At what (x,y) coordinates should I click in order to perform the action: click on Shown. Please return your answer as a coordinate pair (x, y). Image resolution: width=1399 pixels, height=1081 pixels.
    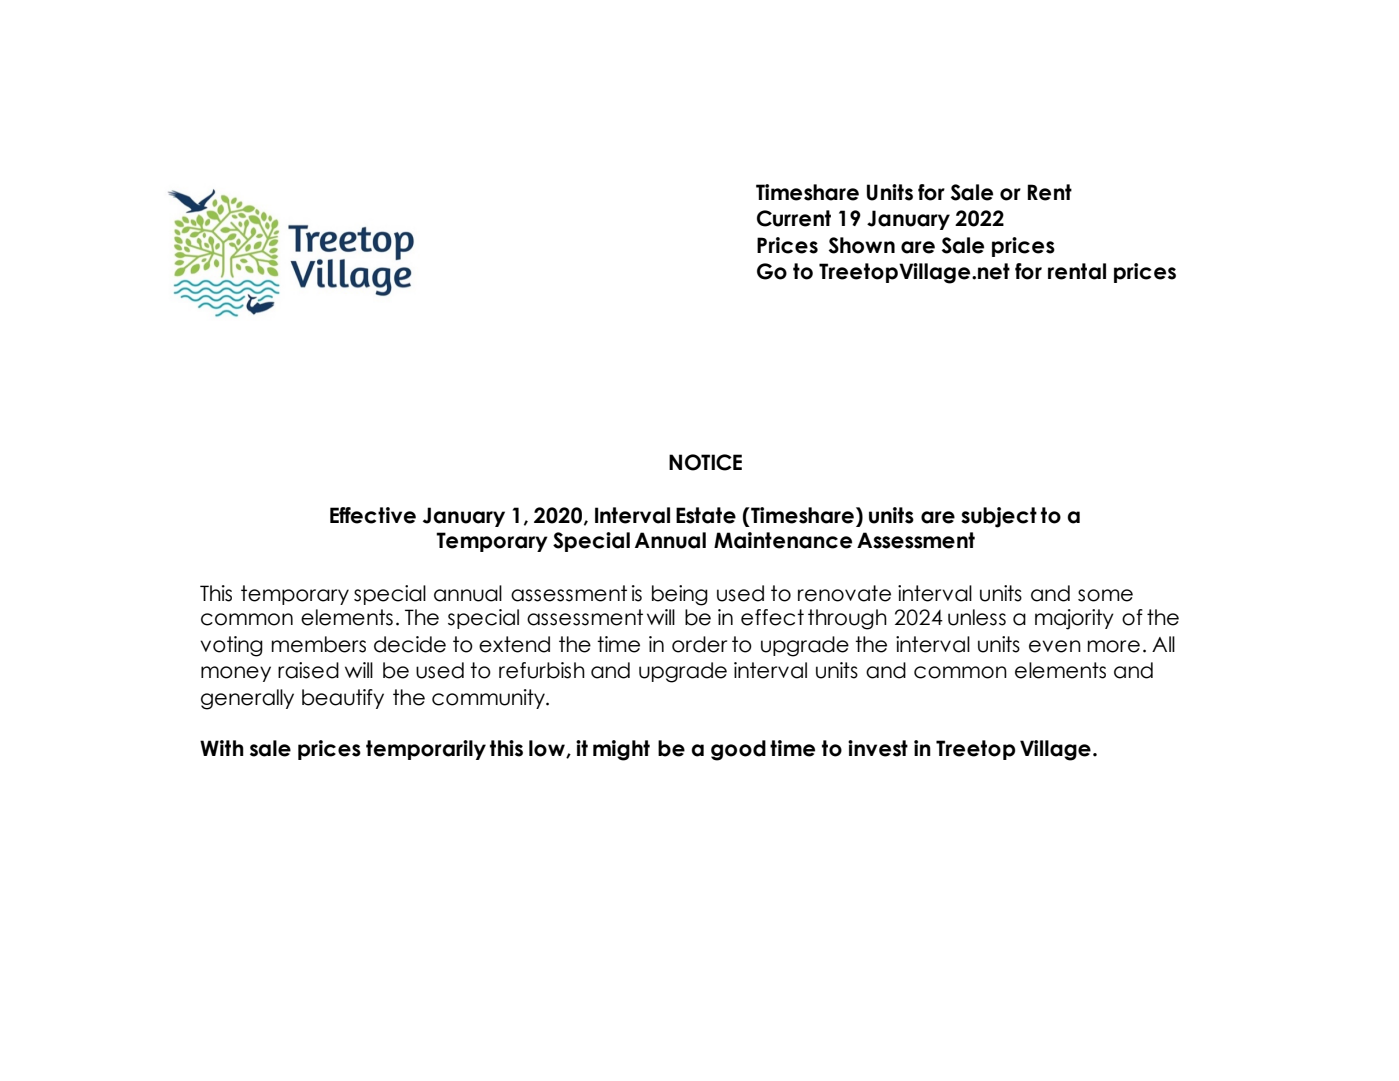
    Looking at the image, I should click on (862, 245).
